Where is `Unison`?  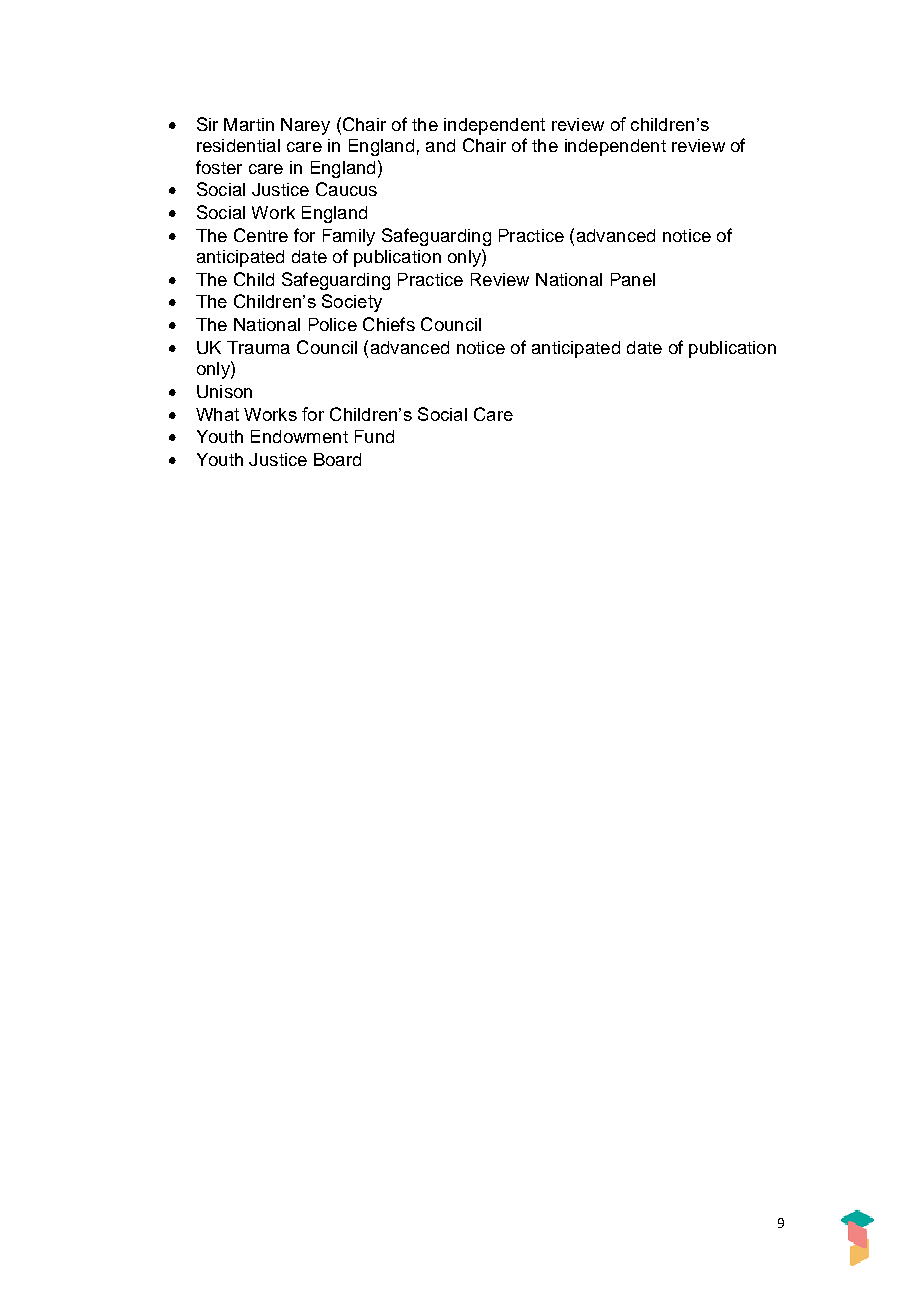 Unison is located at coordinates (224, 391).
